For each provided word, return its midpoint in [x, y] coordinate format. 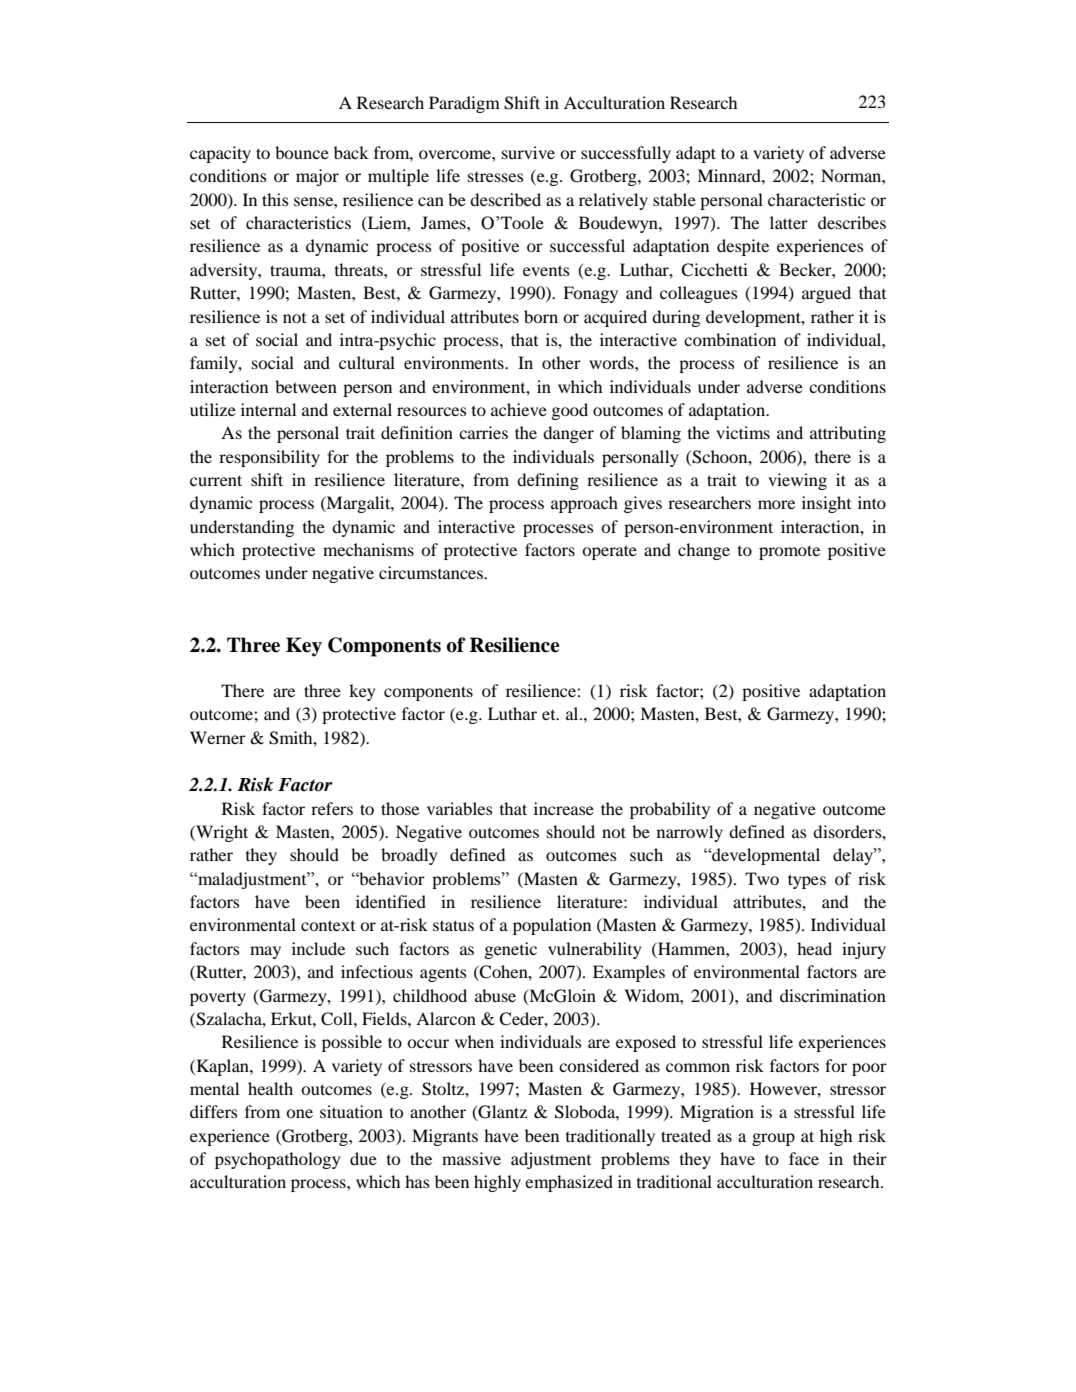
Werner [218, 737]
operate [609, 552]
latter [789, 222]
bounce [302, 152]
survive [528, 152]
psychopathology [277, 1160]
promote [789, 552]
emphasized [569, 1183]
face [804, 1158]
